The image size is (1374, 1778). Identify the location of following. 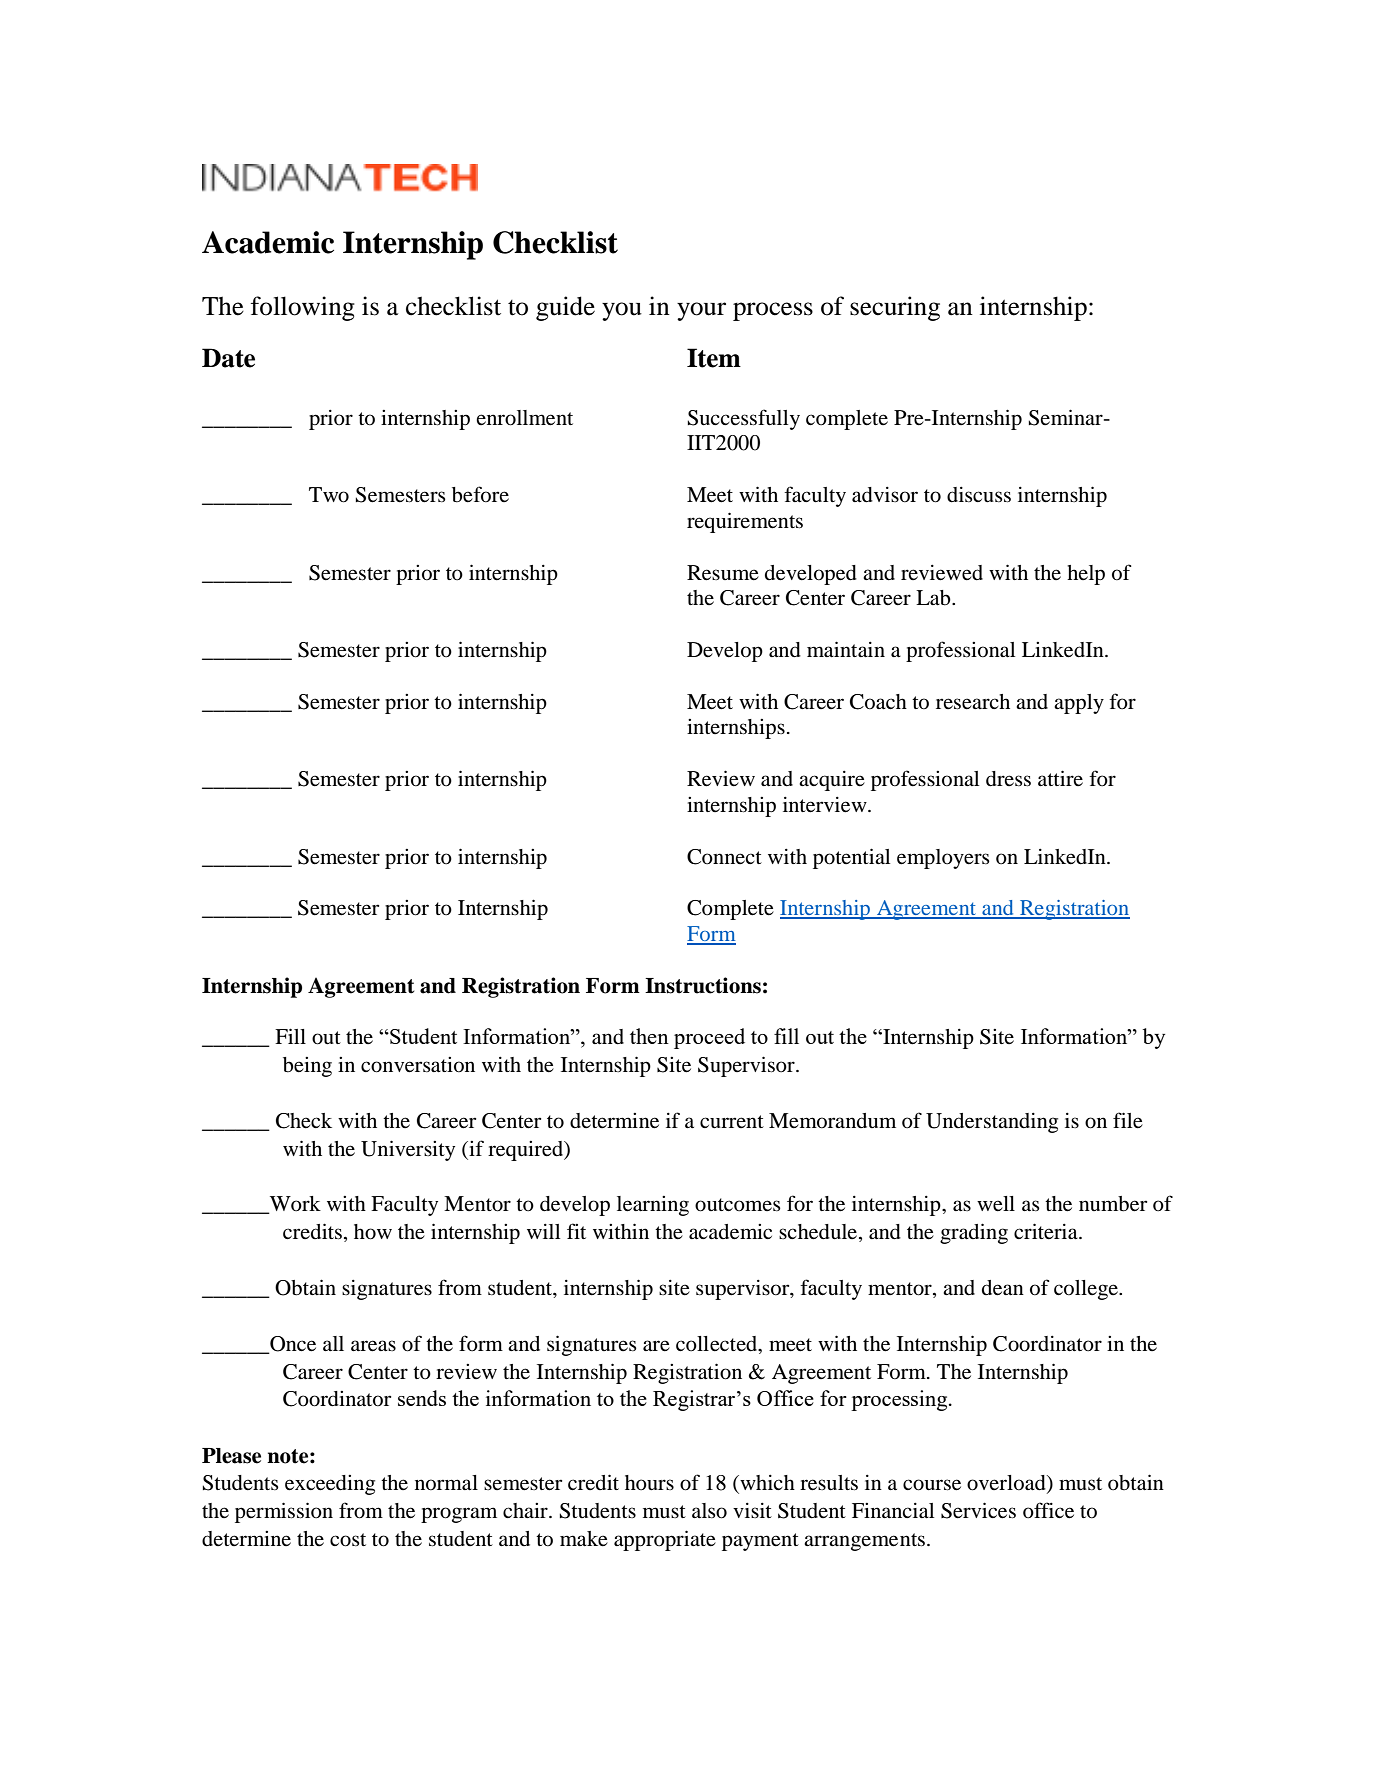
(303, 308).
